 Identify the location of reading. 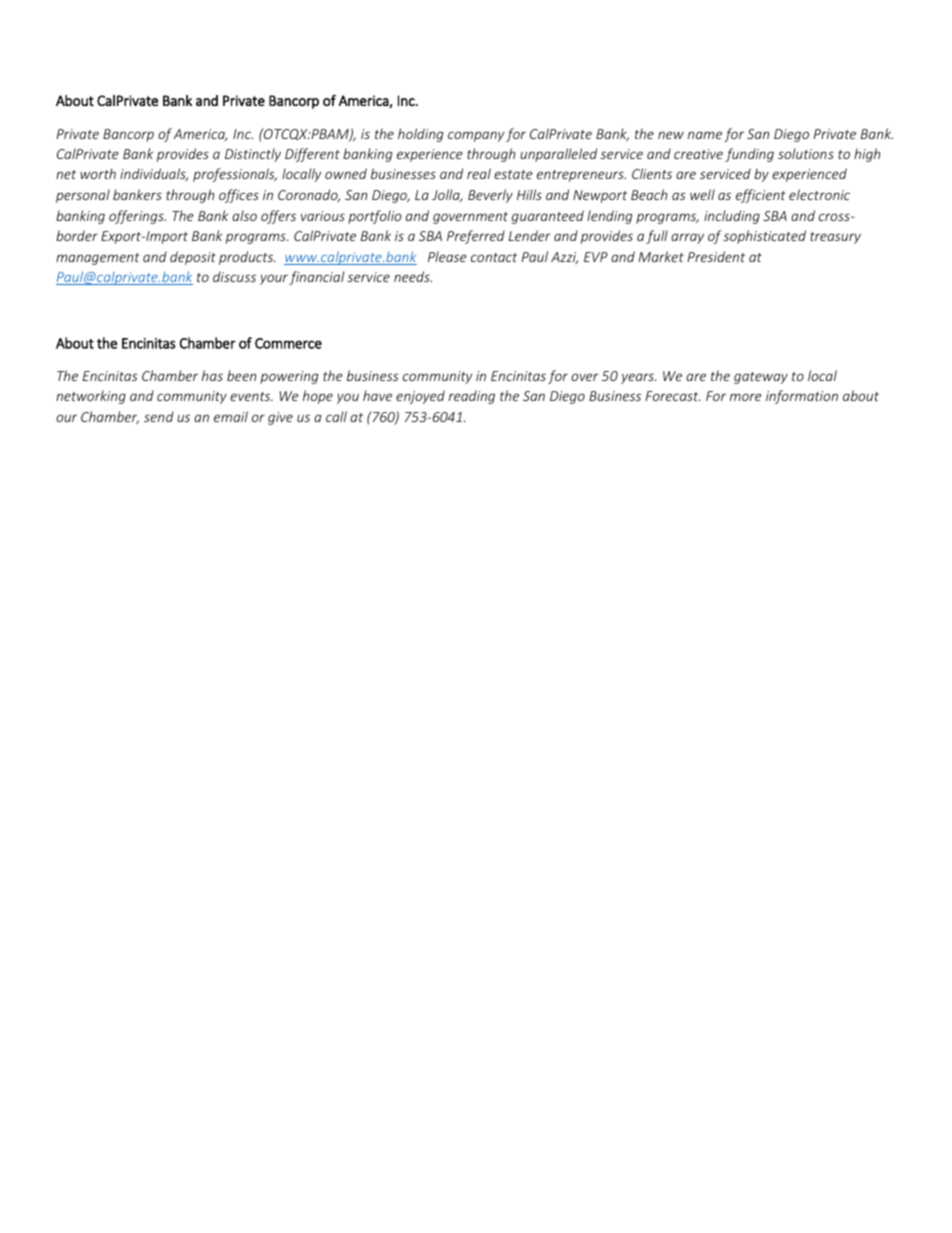
(472, 397).
